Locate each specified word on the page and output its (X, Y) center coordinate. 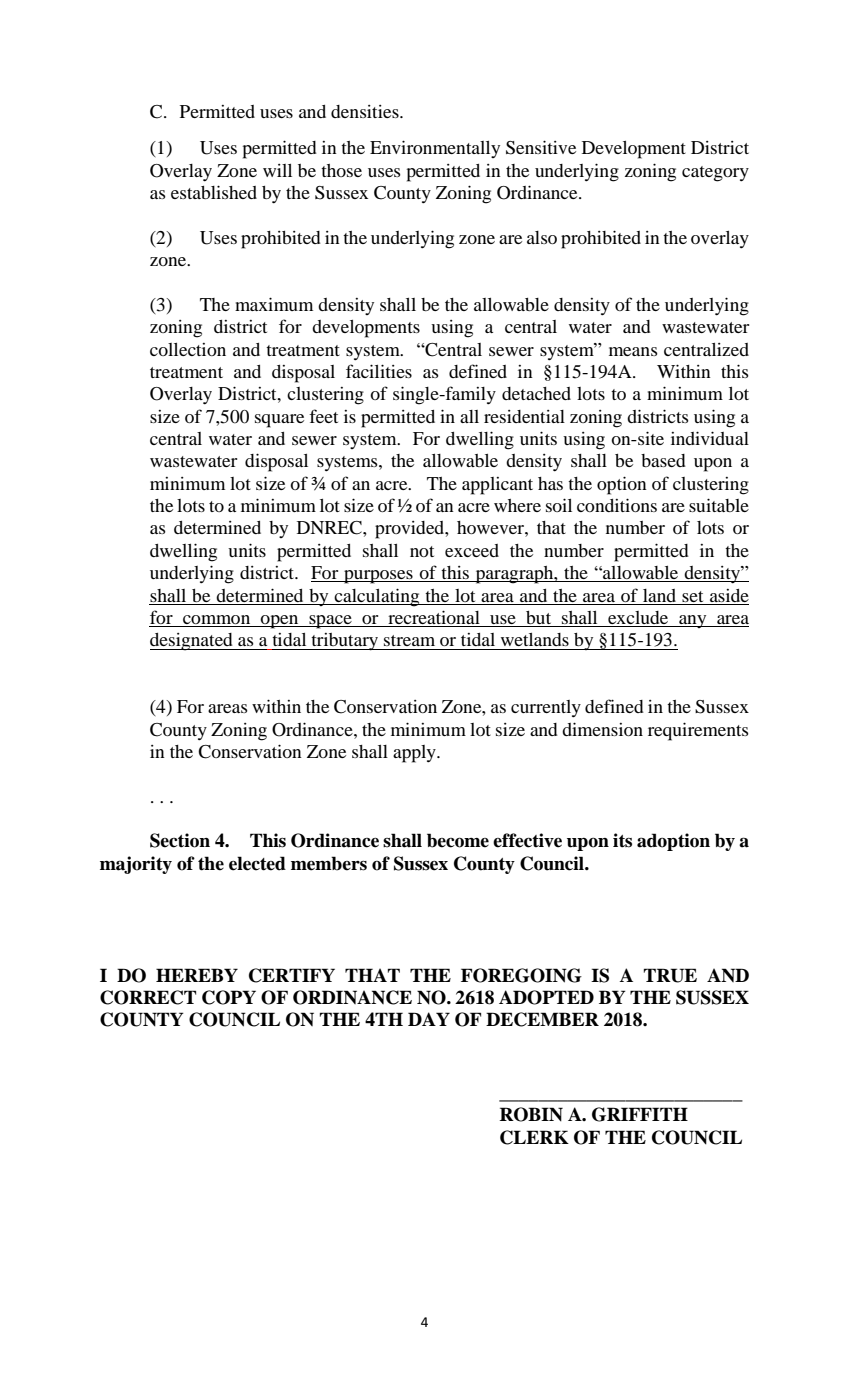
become (458, 840)
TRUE (670, 975)
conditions (617, 505)
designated (192, 642)
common (217, 621)
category (715, 174)
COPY (229, 997)
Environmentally (435, 149)
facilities (379, 371)
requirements (698, 731)
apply (415, 754)
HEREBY (197, 975)
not (422, 551)
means (633, 351)
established (214, 192)
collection (188, 349)
